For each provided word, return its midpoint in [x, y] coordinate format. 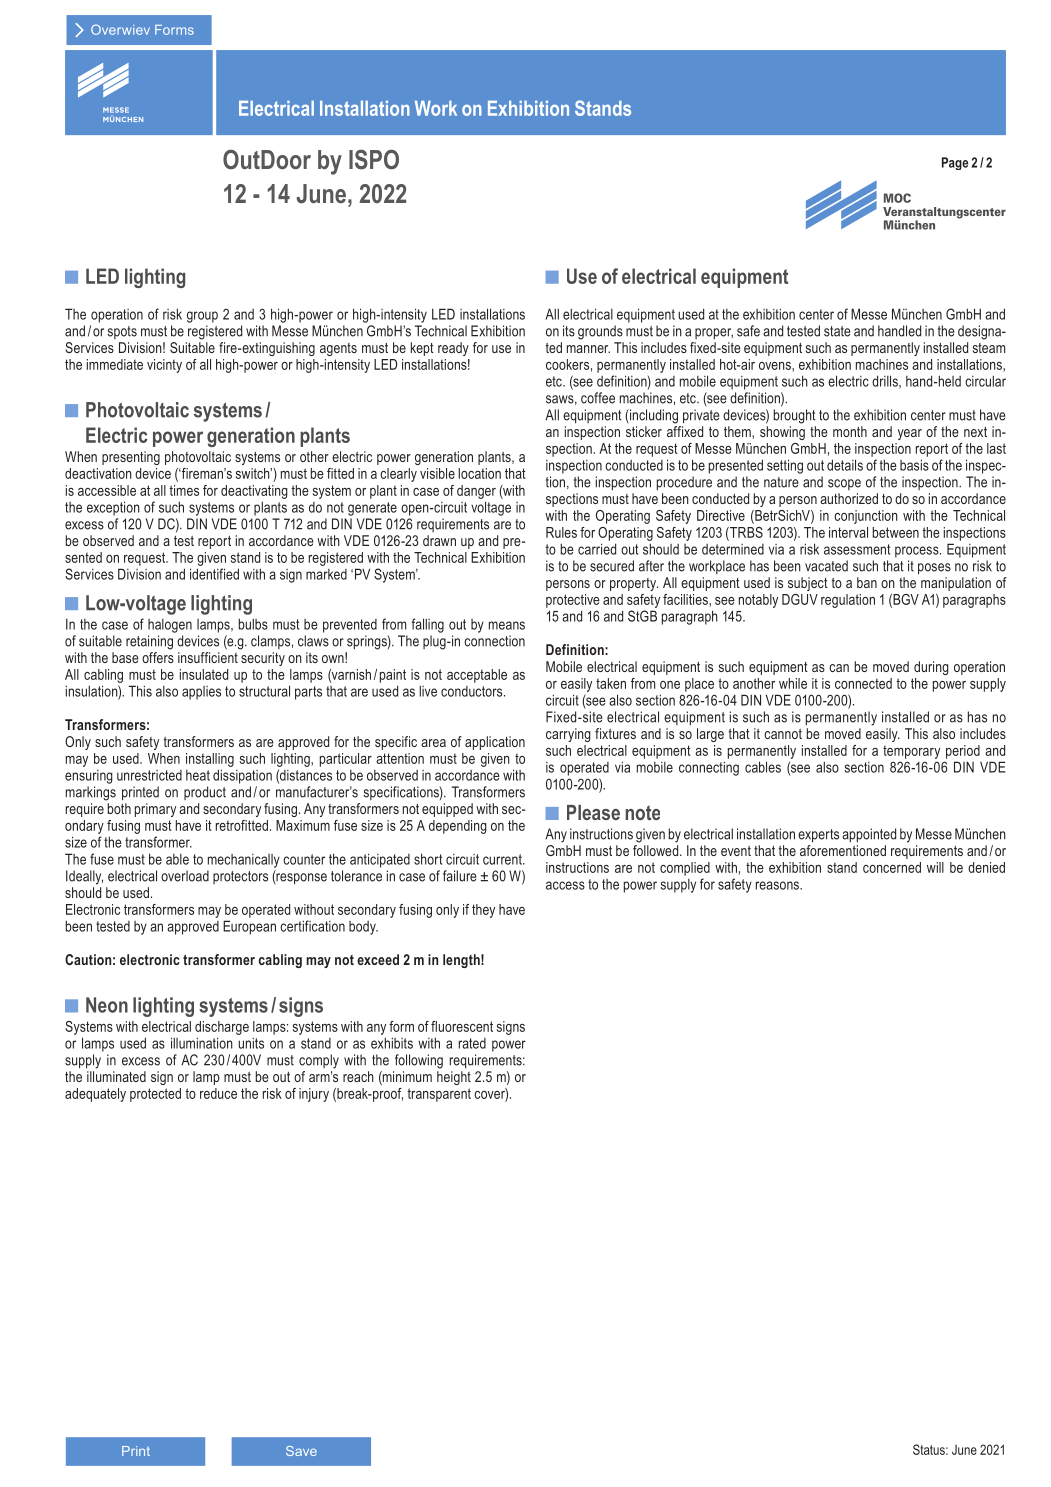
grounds [600, 332]
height [454, 1078]
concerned [892, 867]
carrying [568, 735]
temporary [911, 752]
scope [844, 484]
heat [198, 775]
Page [955, 163]
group [202, 317]
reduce [218, 1093]
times [184, 490]
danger [476, 492]
